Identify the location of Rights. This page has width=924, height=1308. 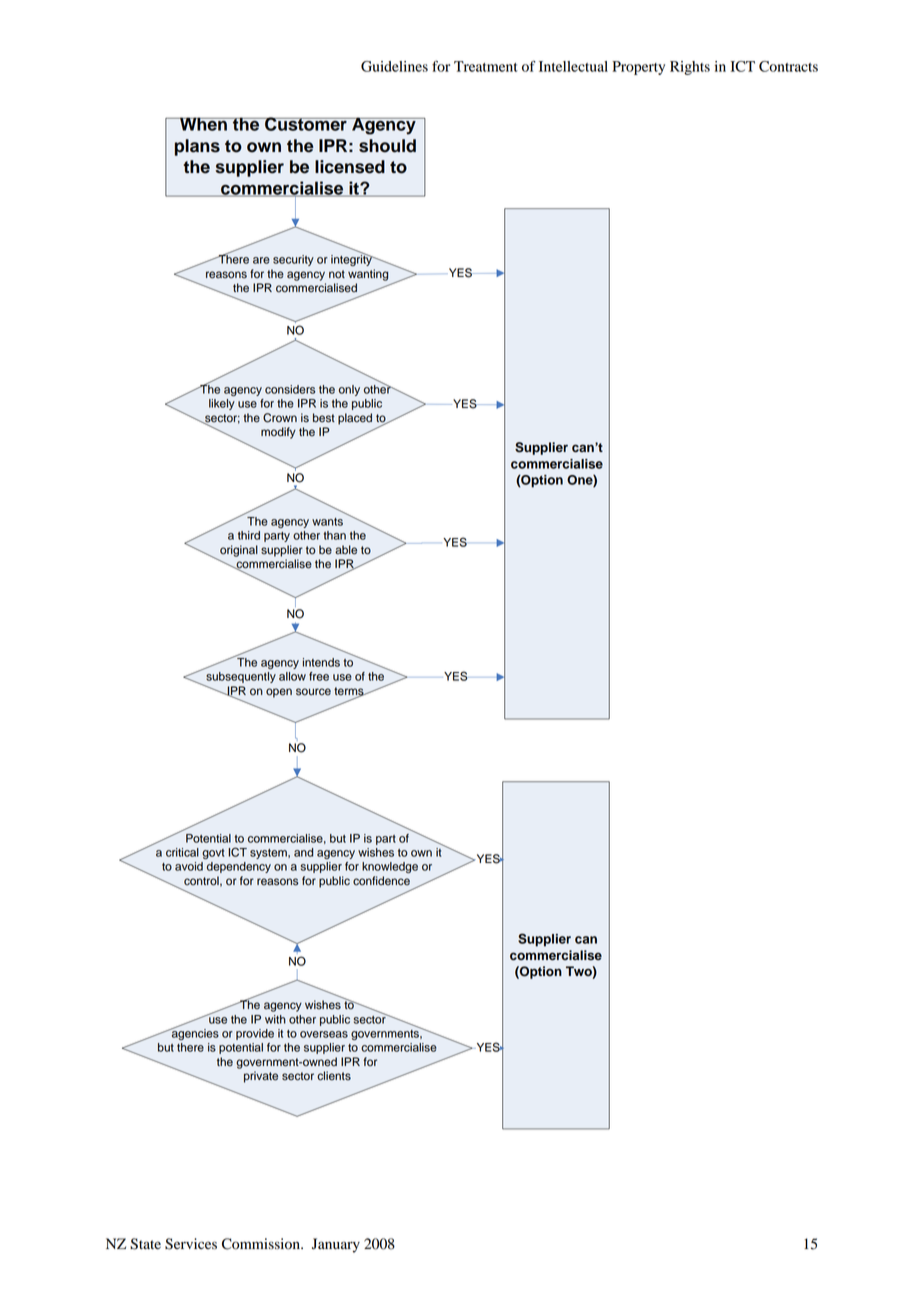
(690, 68).
